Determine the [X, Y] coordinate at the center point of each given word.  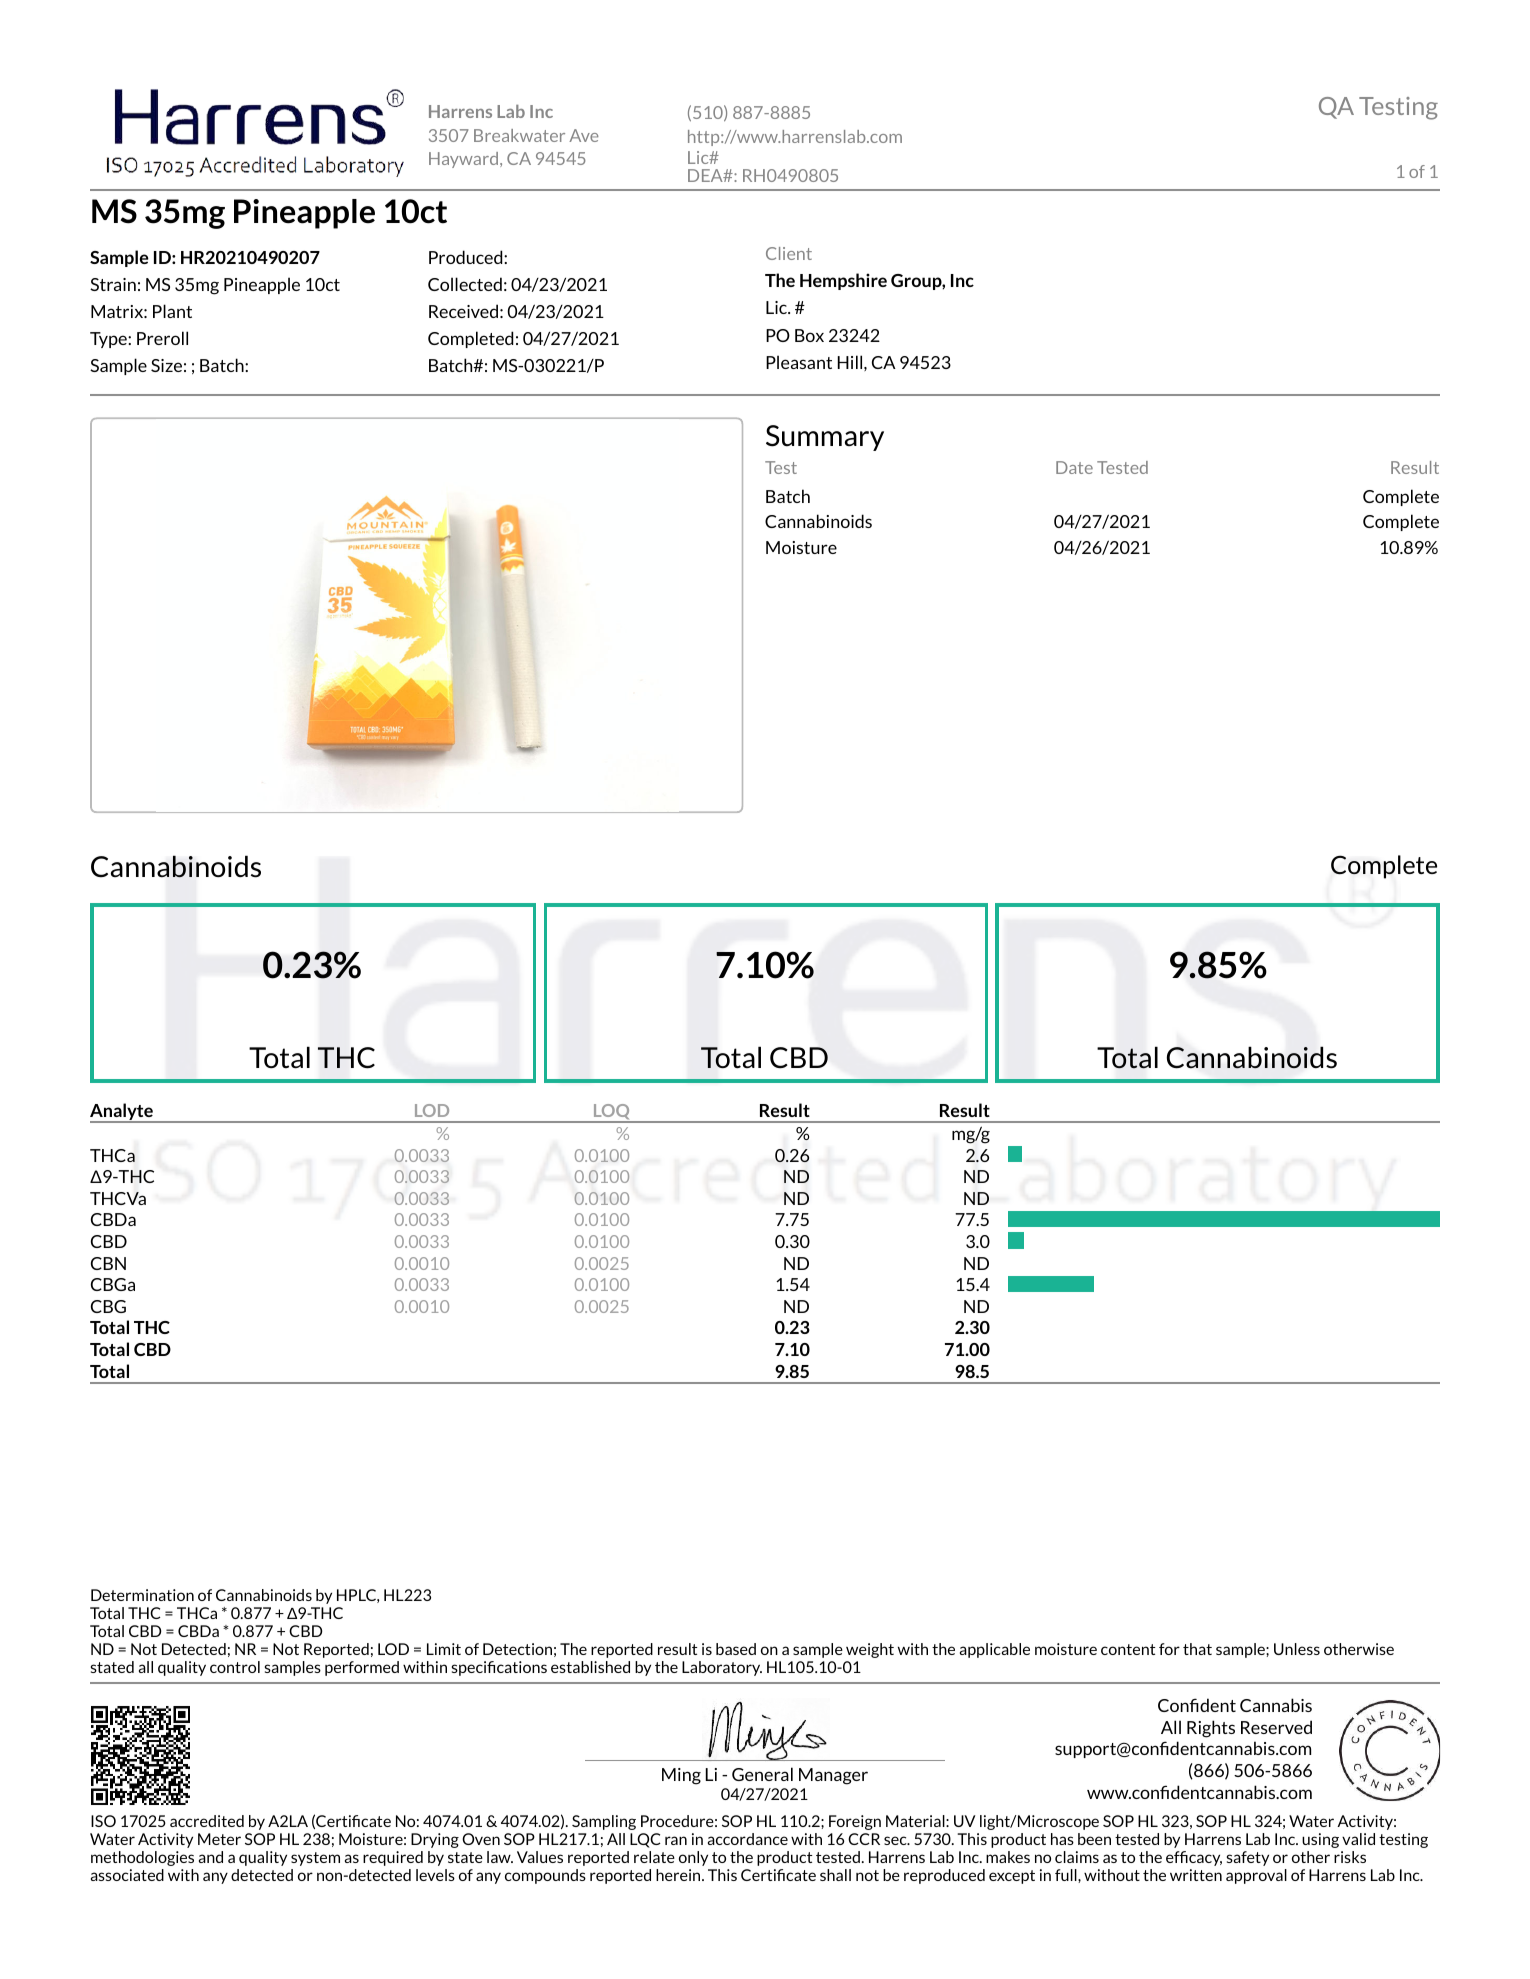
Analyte [122, 1113]
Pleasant [799, 362]
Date [1074, 467]
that [1197, 1649]
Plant [172, 311]
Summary [825, 438]
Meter [219, 1839]
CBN [108, 1263]
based [736, 1649]
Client [789, 253]
